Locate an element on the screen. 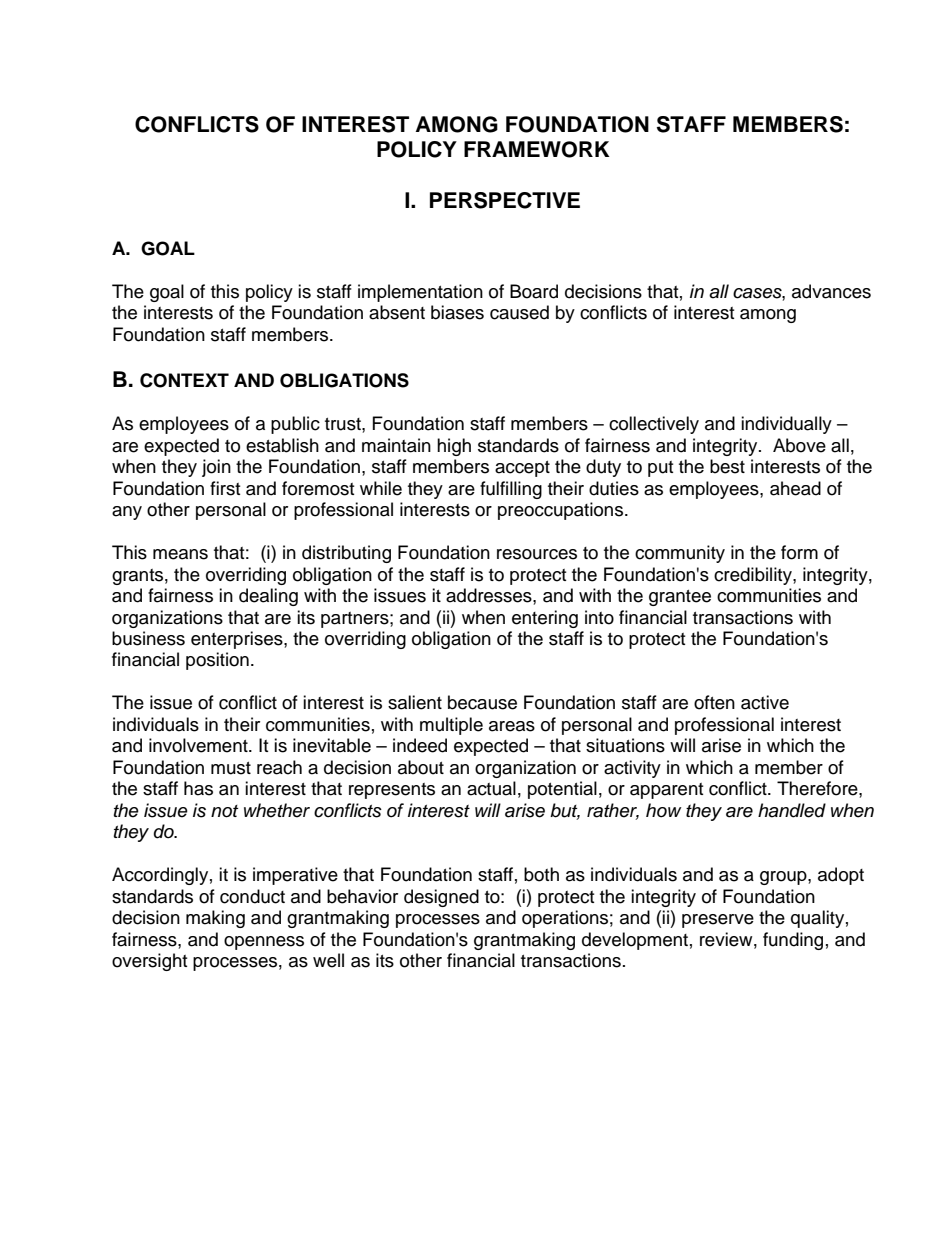  resources is located at coordinates (537, 554).
